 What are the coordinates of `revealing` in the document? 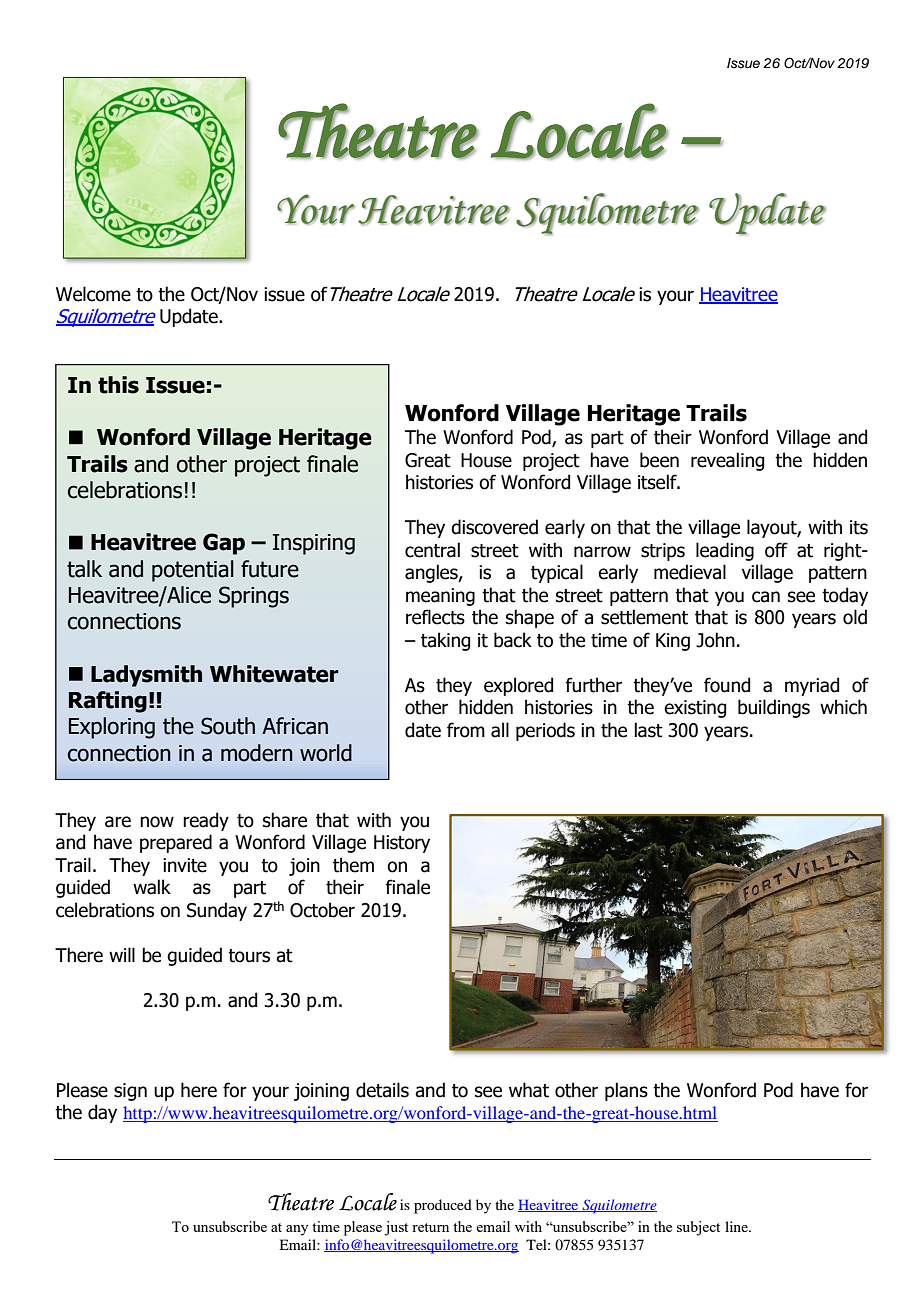 It's located at (727, 461).
